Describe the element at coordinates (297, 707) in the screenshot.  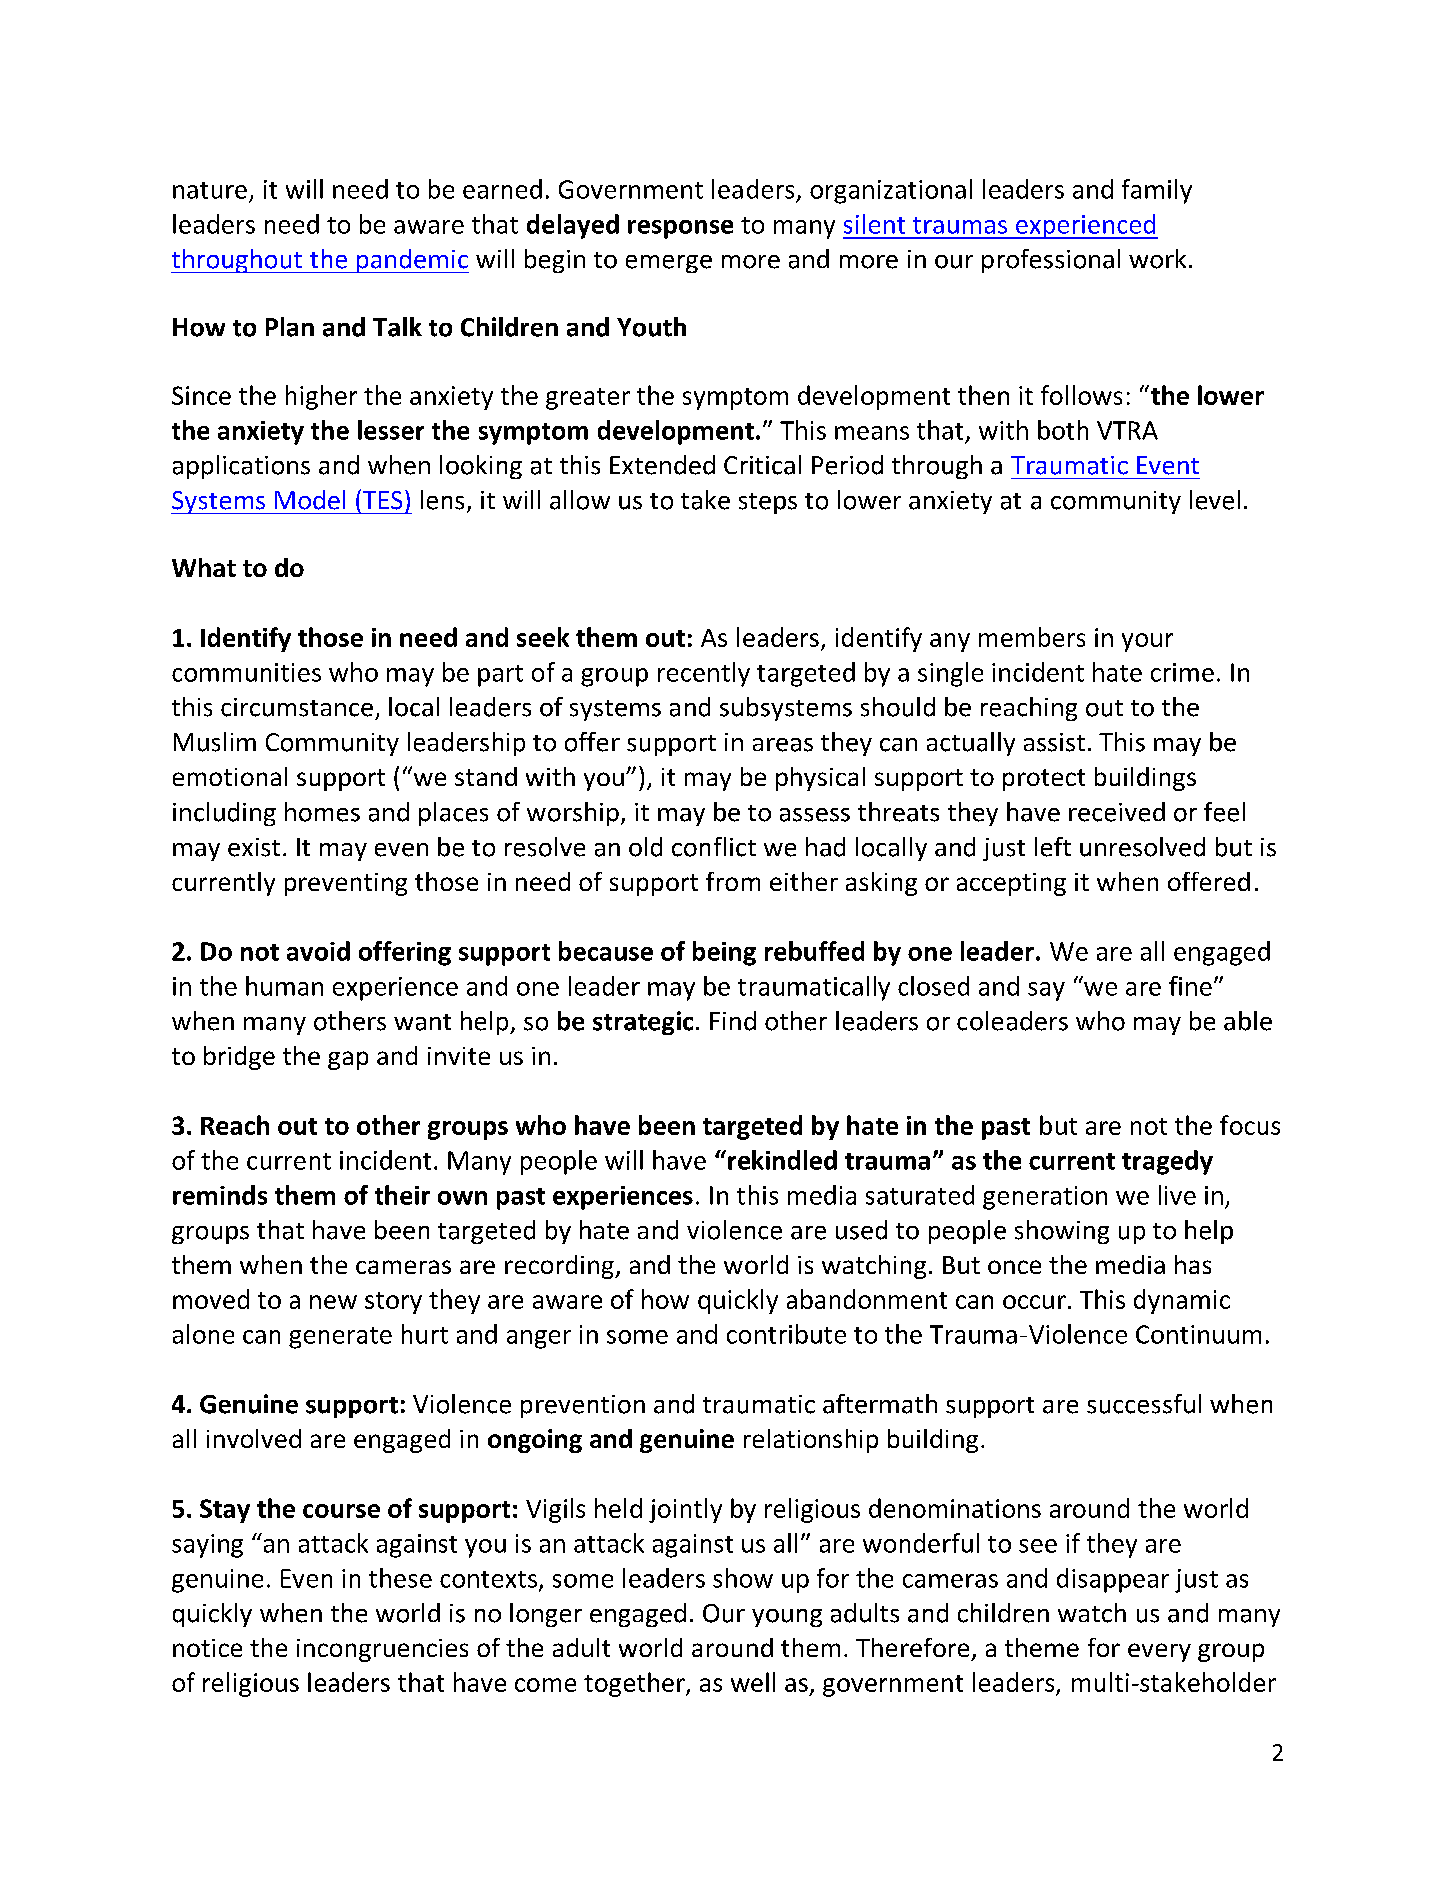
I see `circumstance` at that location.
